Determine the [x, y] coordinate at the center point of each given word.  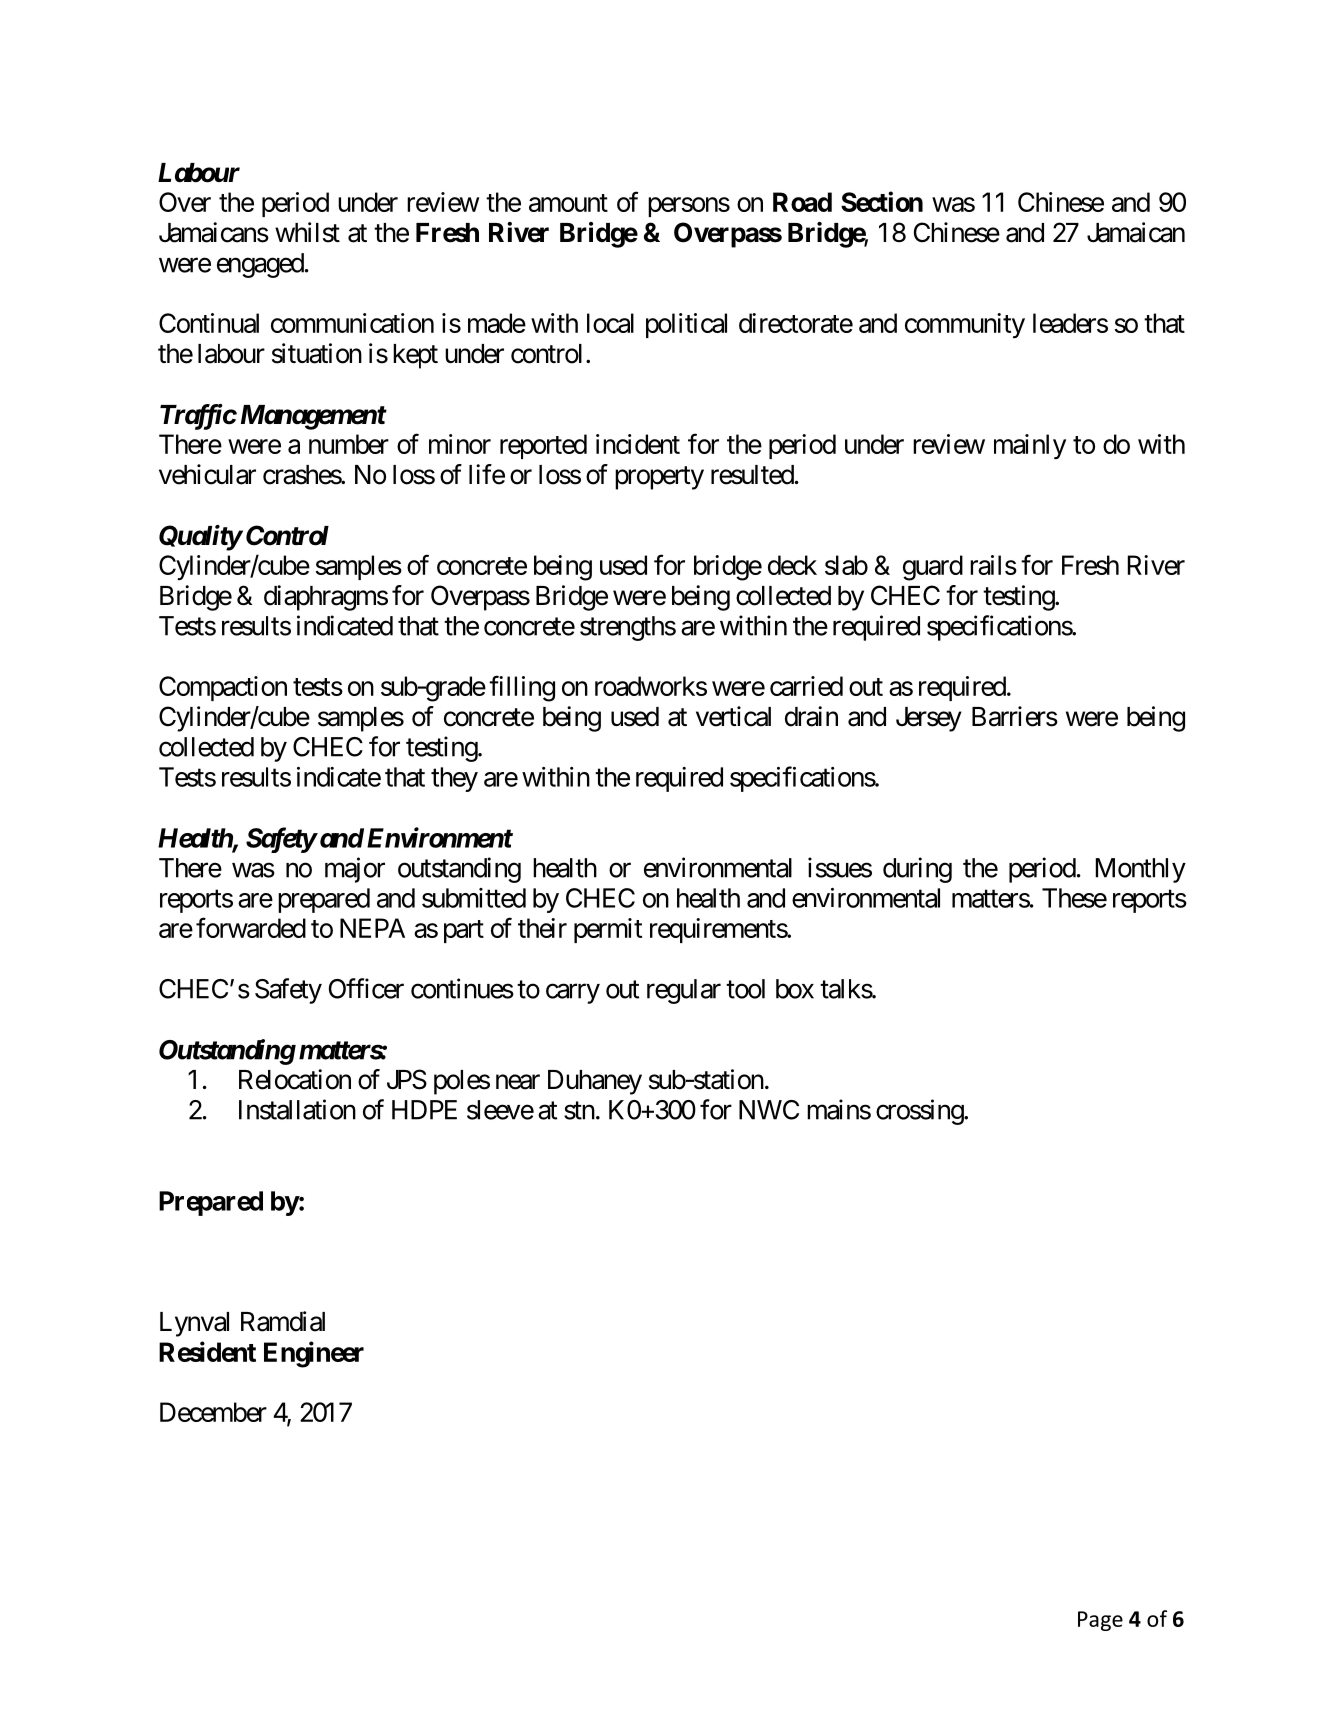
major [355, 870]
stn [579, 1110]
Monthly [1141, 870]
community [965, 326]
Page [1100, 1621]
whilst [307, 232]
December [213, 1412]
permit [608, 930]
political [686, 325]
